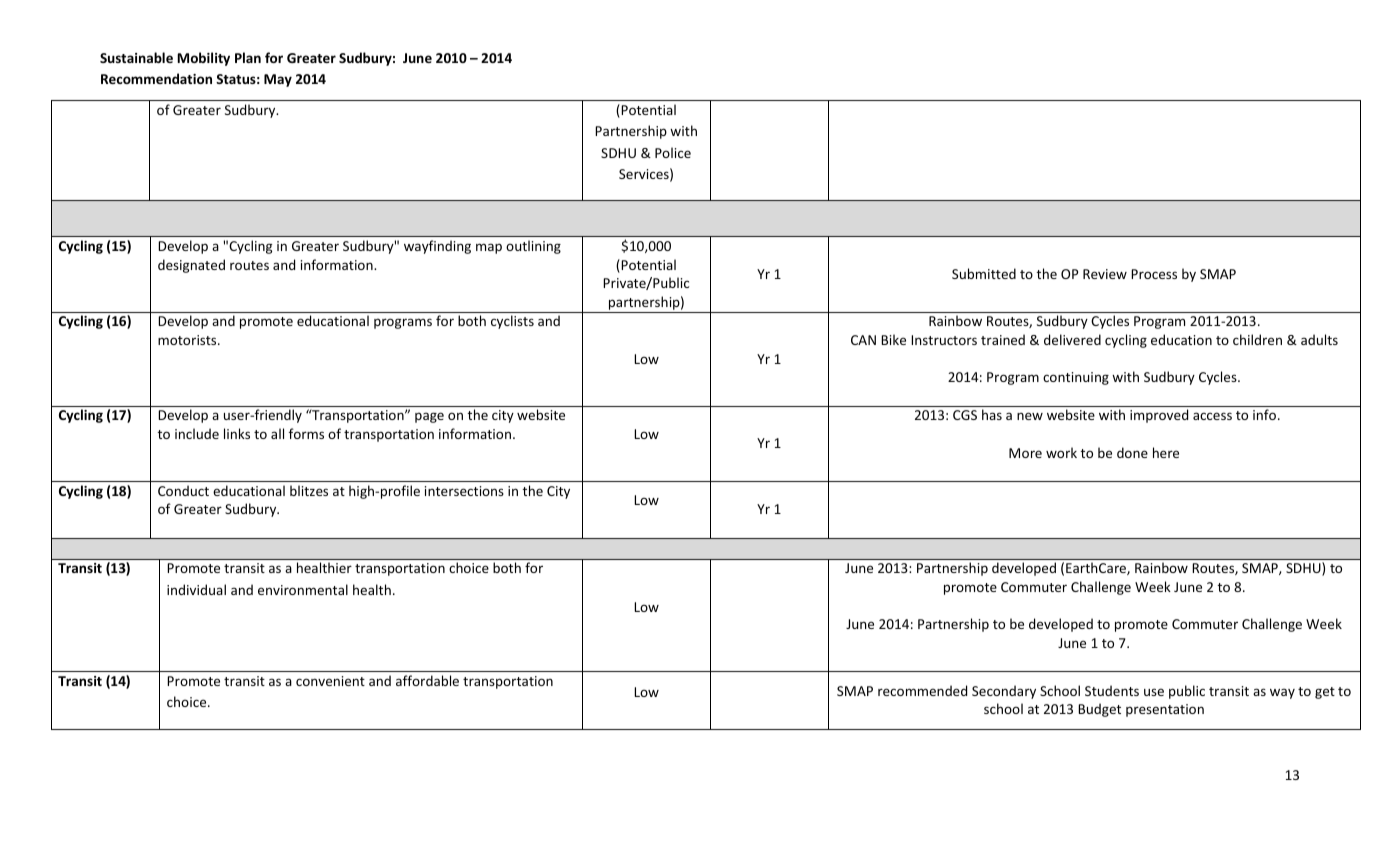  I want to click on Review, so click(1105, 274).
